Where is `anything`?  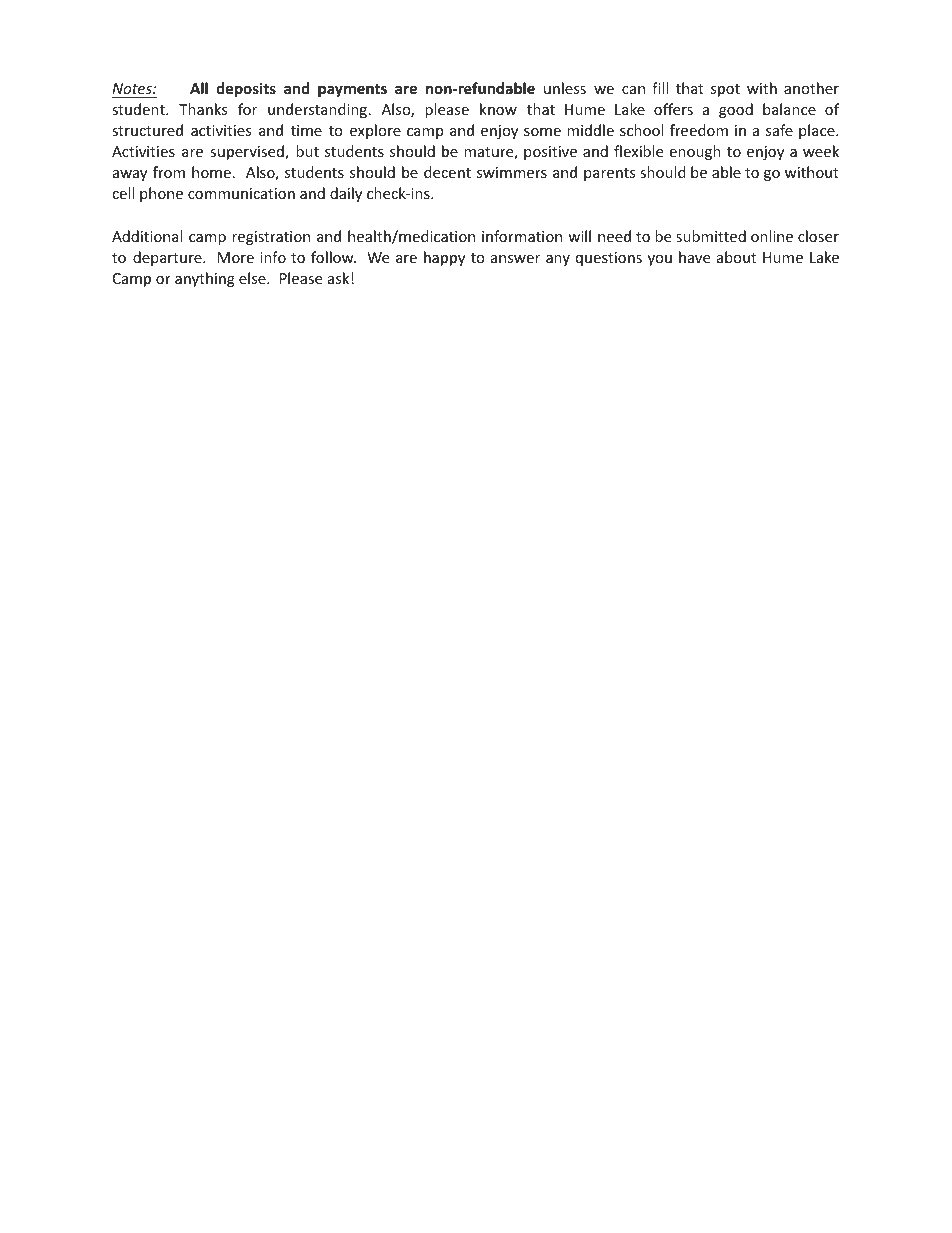
anything is located at coordinates (205, 279).
